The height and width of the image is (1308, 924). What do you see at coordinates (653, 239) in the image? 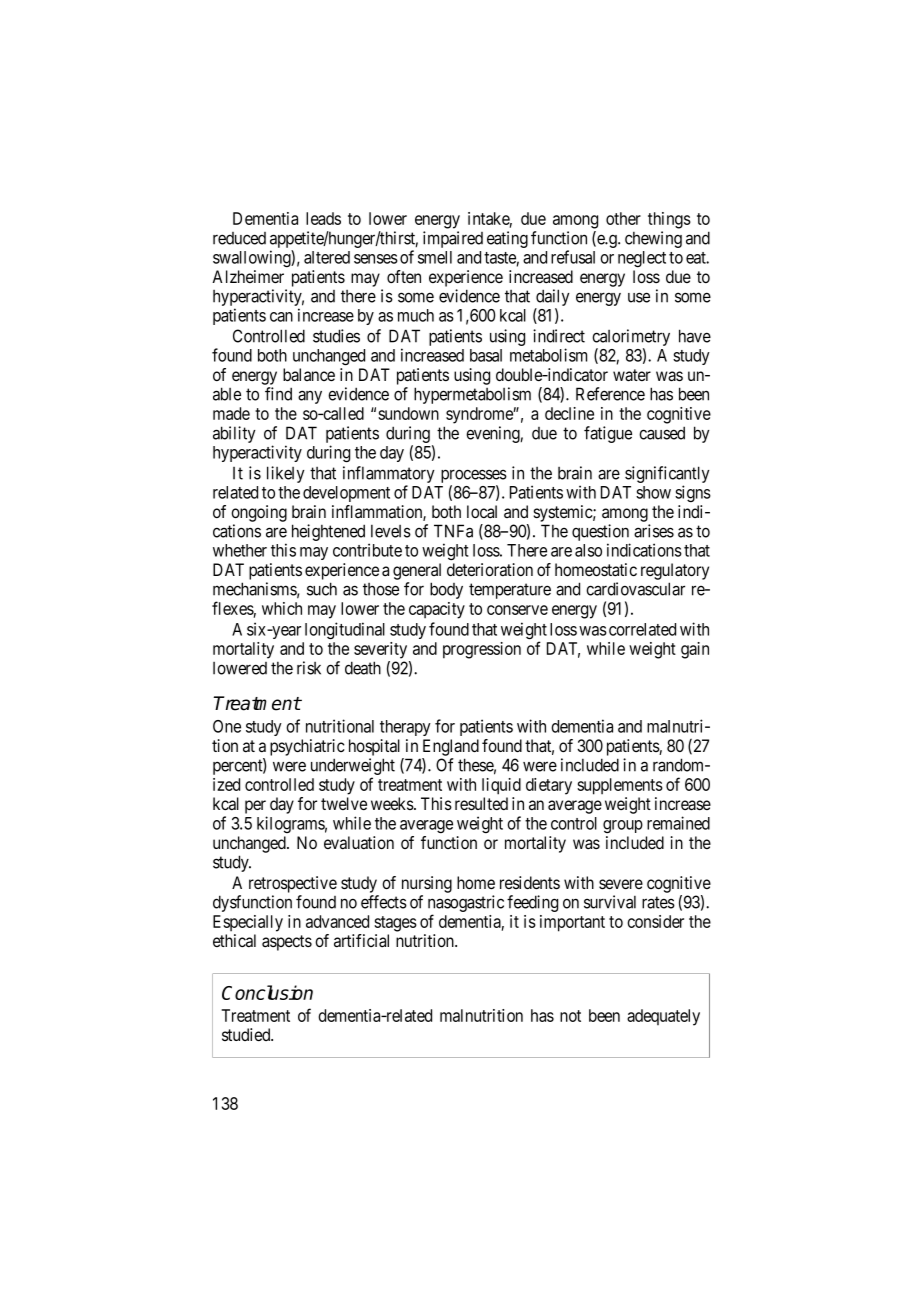
I see `chewing` at bounding box center [653, 239].
